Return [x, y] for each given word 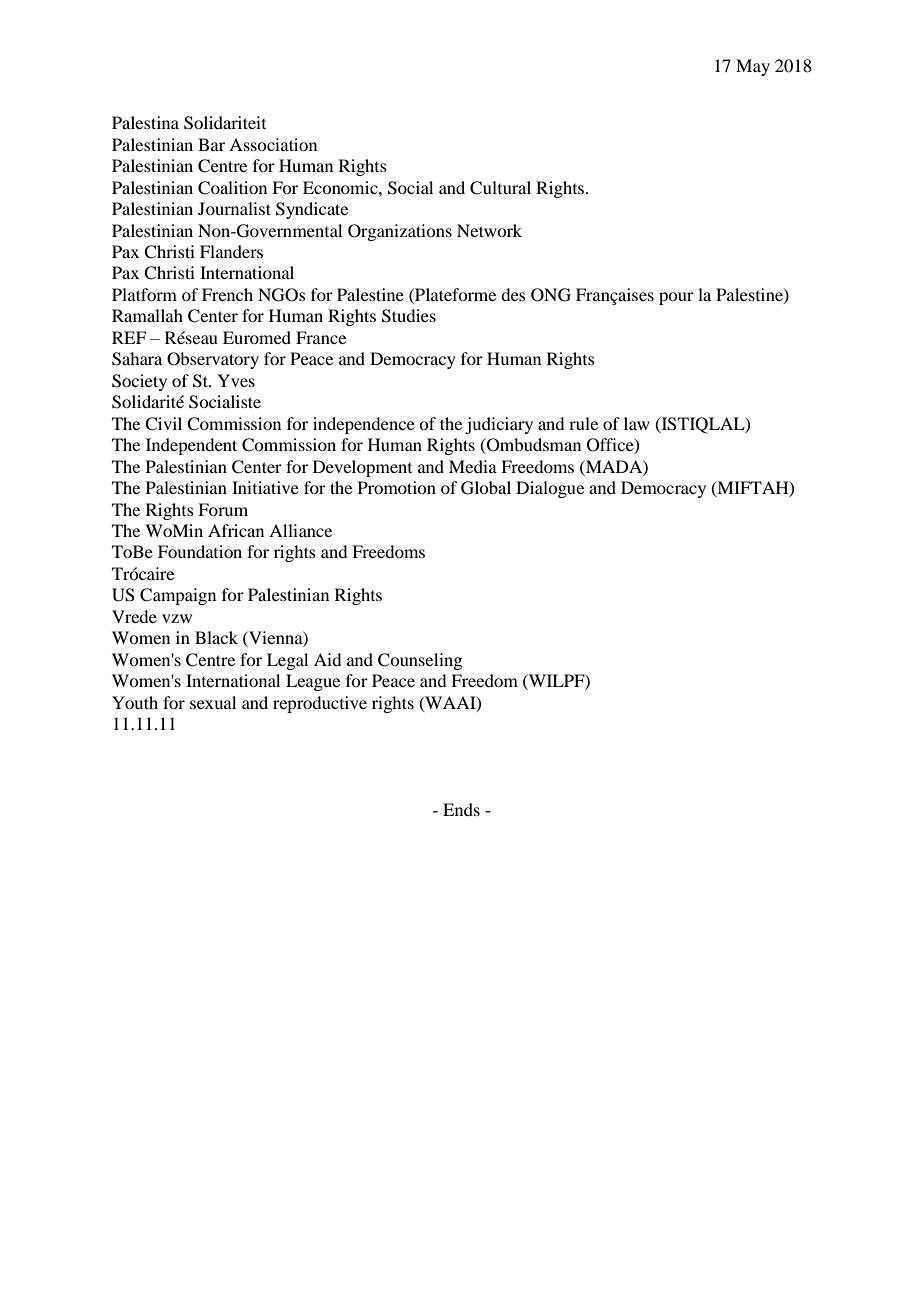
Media [473, 466]
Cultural [500, 188]
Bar [211, 144]
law [637, 423]
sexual [213, 702]
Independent [191, 446]
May [753, 67]
